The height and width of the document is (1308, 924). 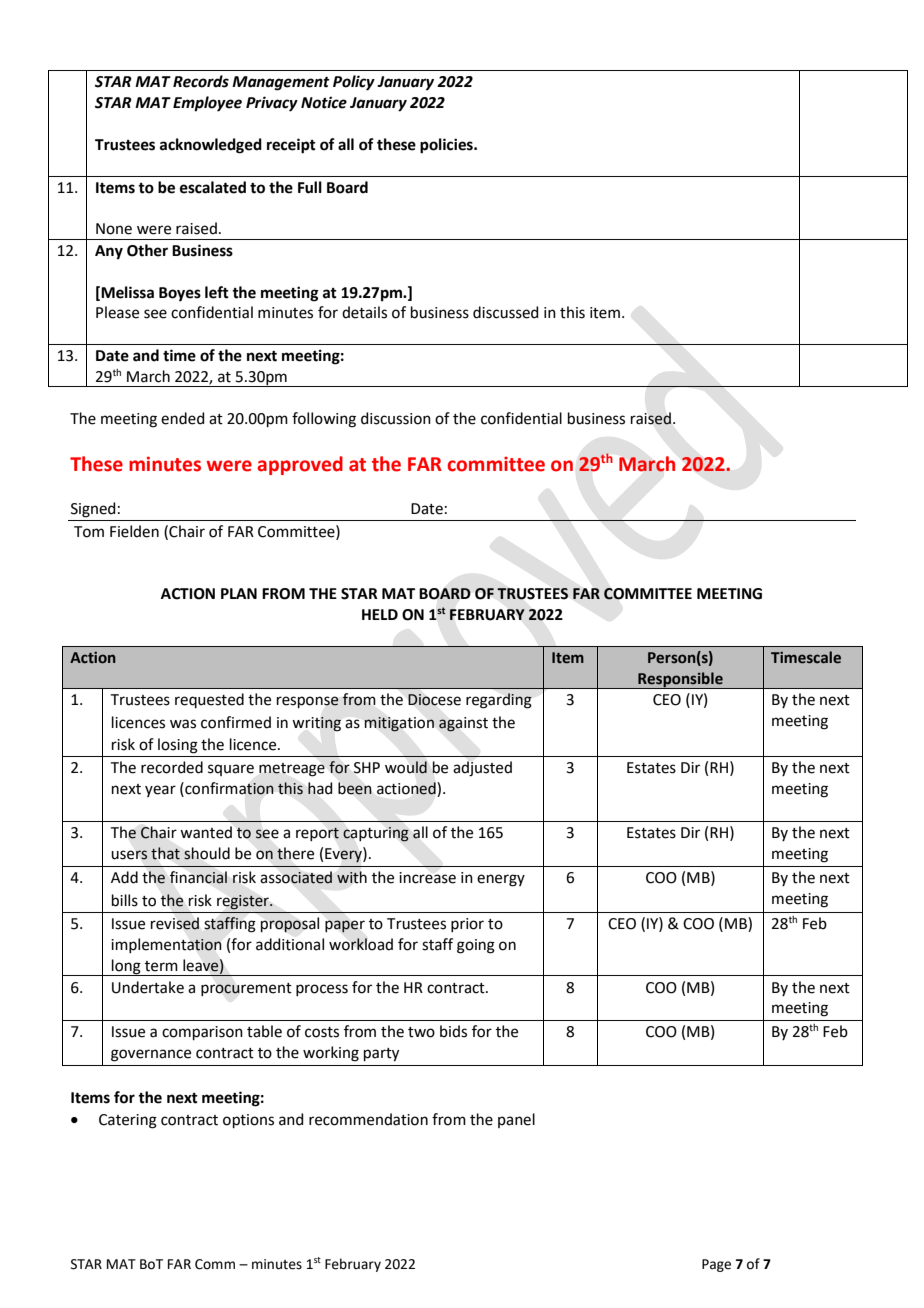 I want to click on Fielden, so click(x=134, y=531).
